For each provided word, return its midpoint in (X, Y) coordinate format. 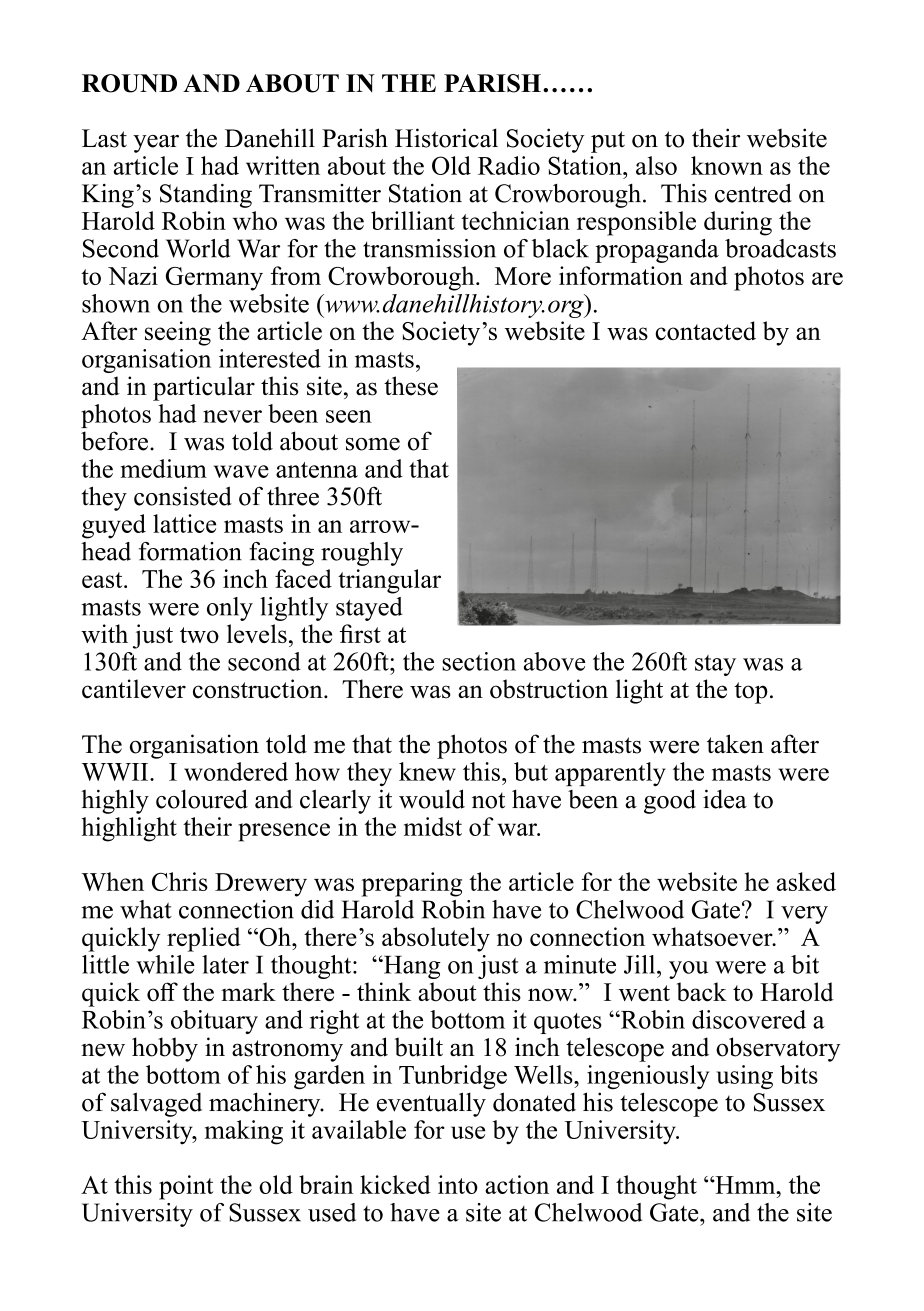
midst (433, 826)
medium (163, 468)
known (727, 165)
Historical (446, 138)
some (373, 444)
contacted (705, 330)
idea (725, 799)
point (186, 1187)
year (156, 144)
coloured (202, 799)
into (458, 1184)
